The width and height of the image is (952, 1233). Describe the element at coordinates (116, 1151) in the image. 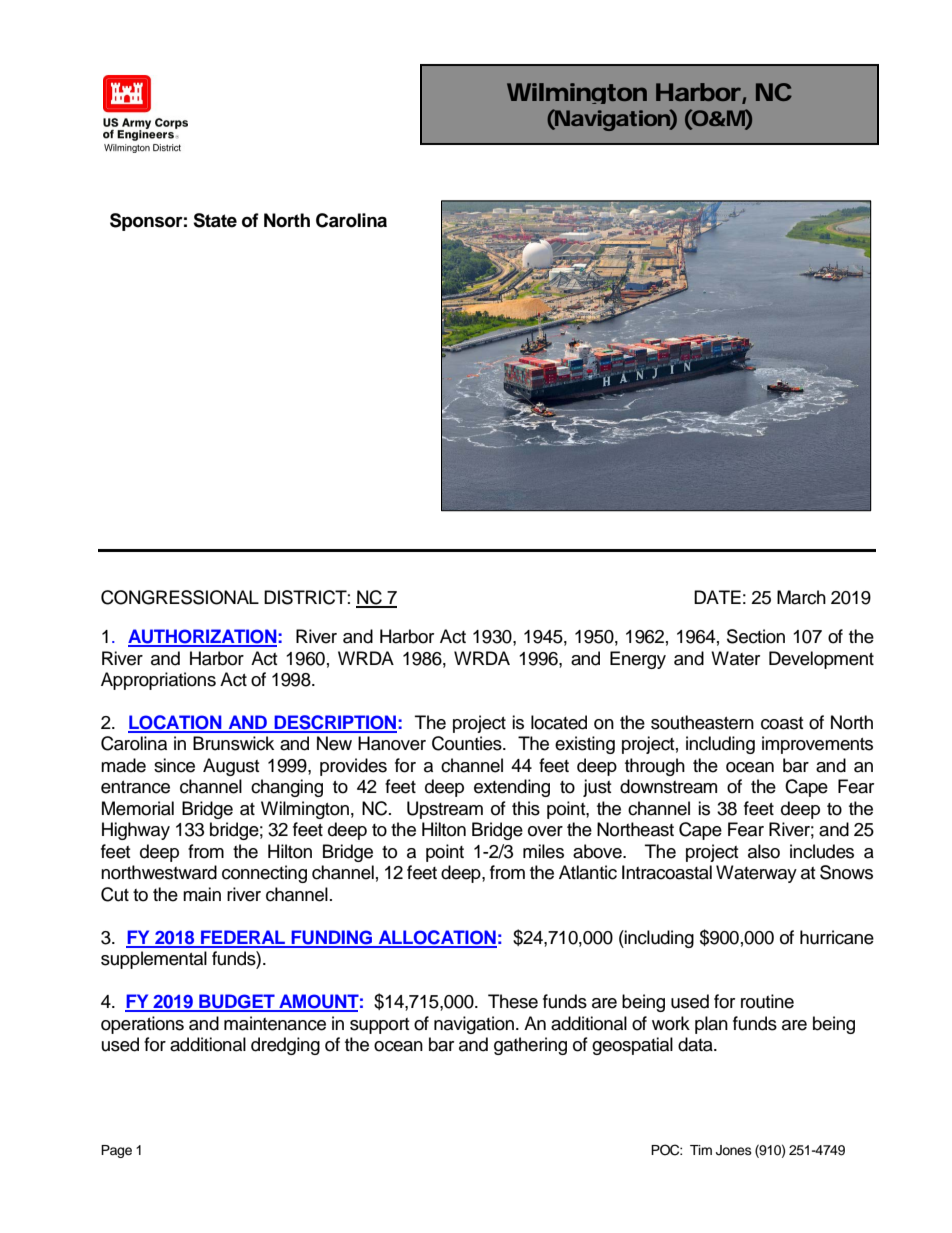

I see `Page` at that location.
